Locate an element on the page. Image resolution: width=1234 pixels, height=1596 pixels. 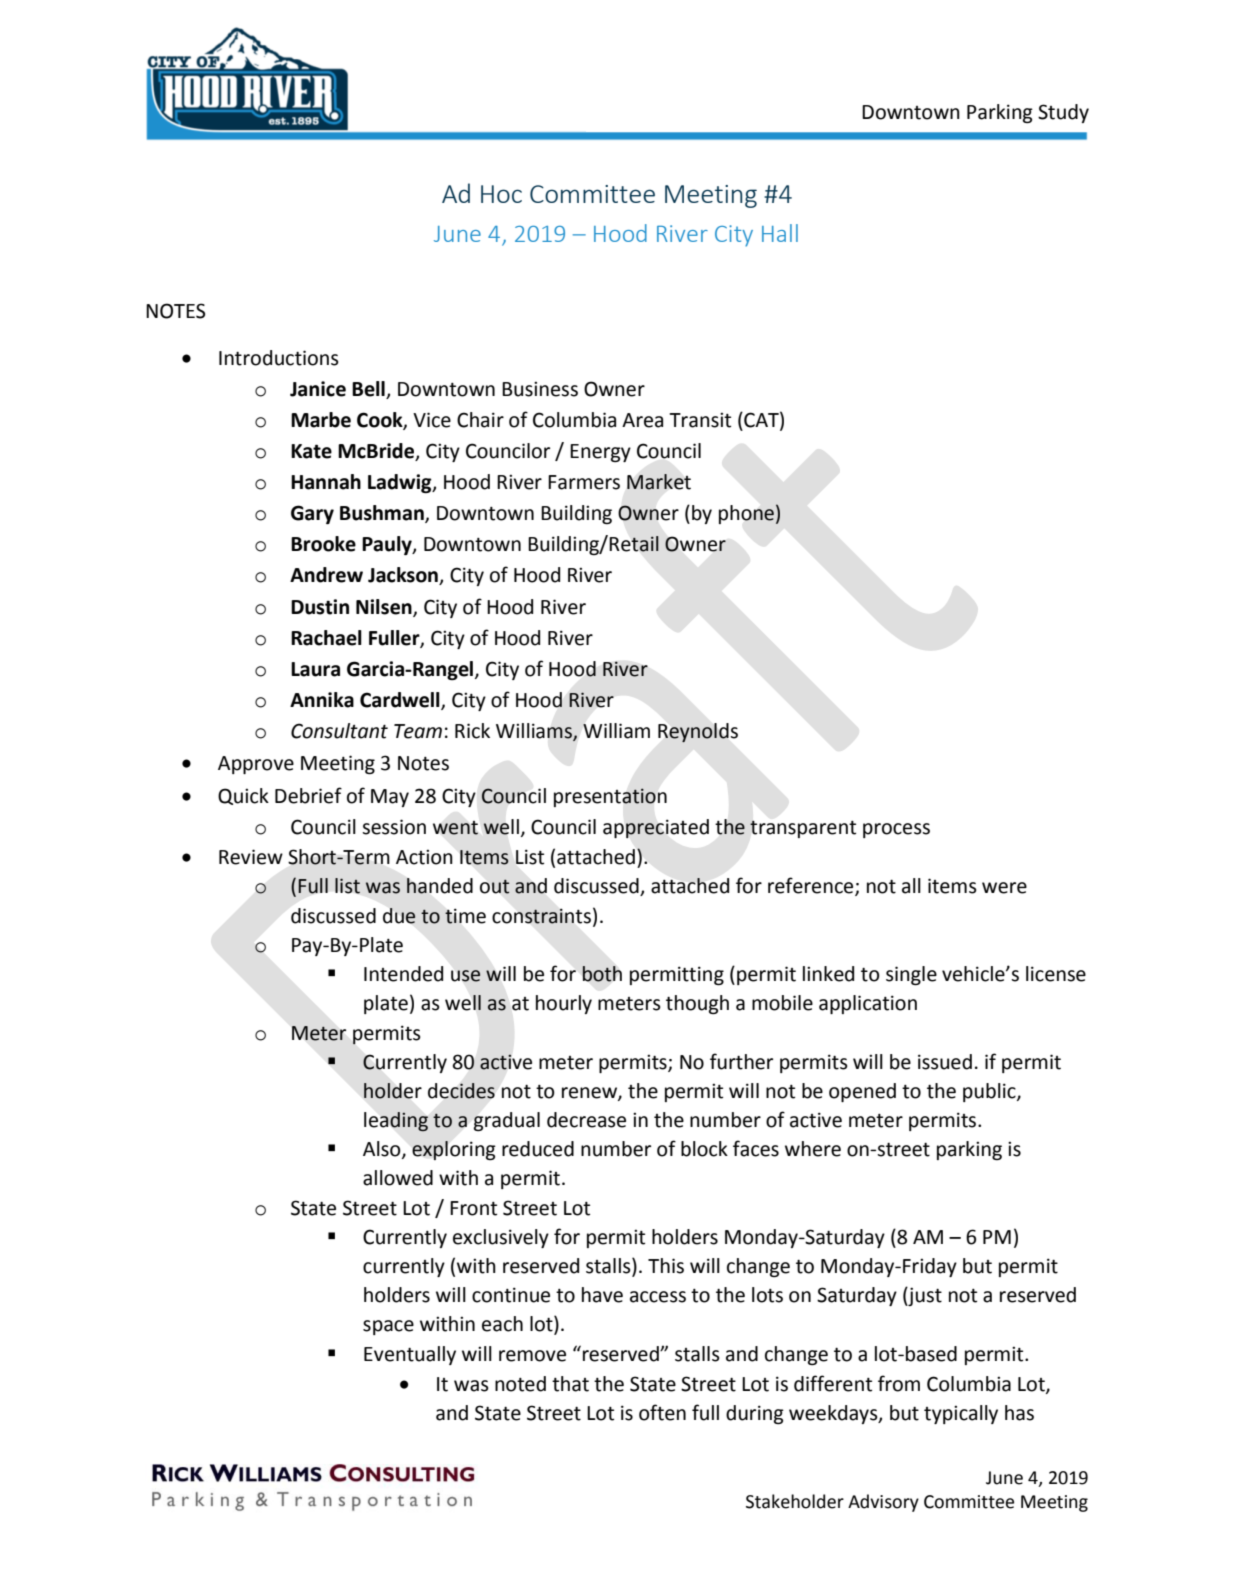
Eventually is located at coordinates (410, 1355).
